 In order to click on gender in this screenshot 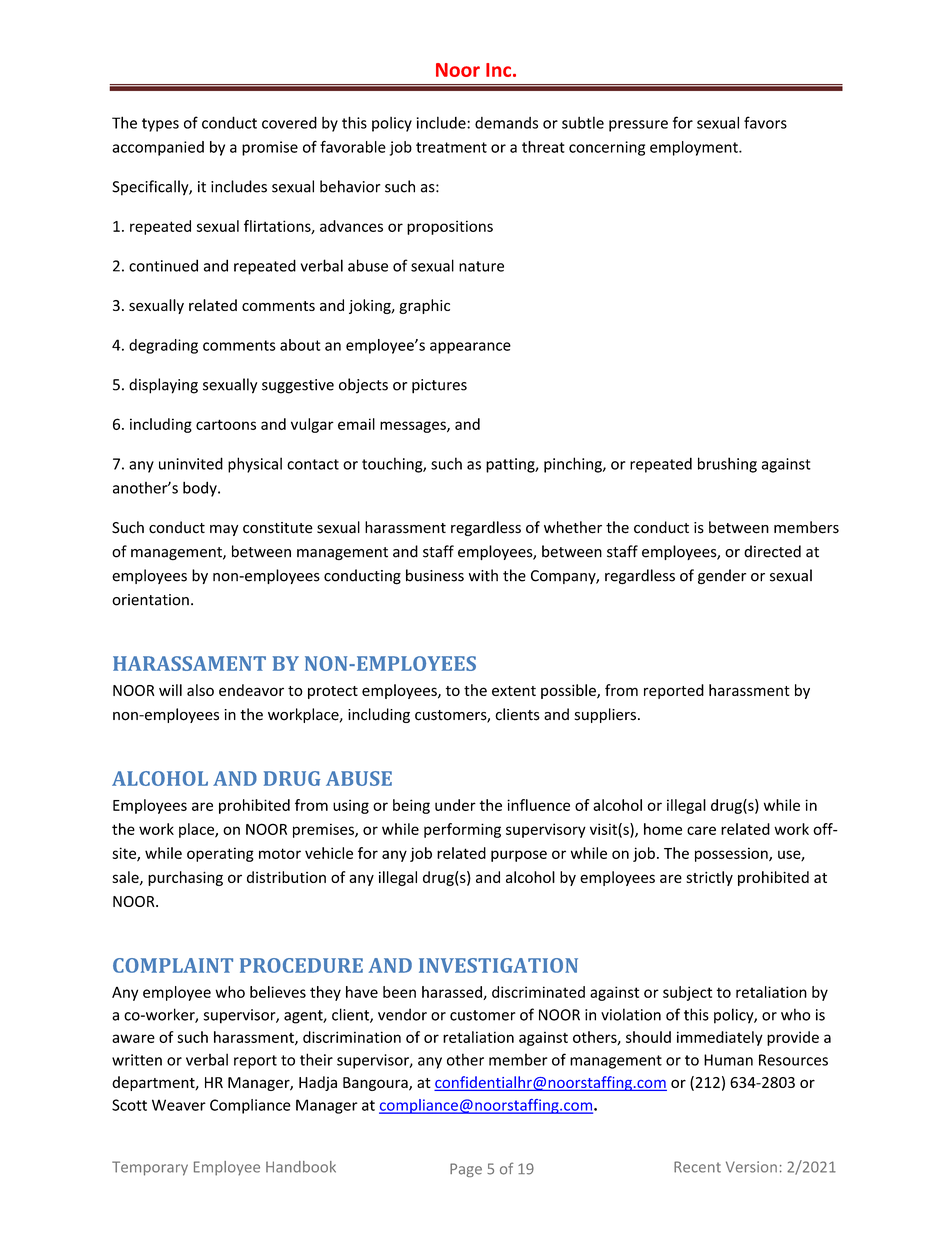, I will do `click(722, 577)`.
